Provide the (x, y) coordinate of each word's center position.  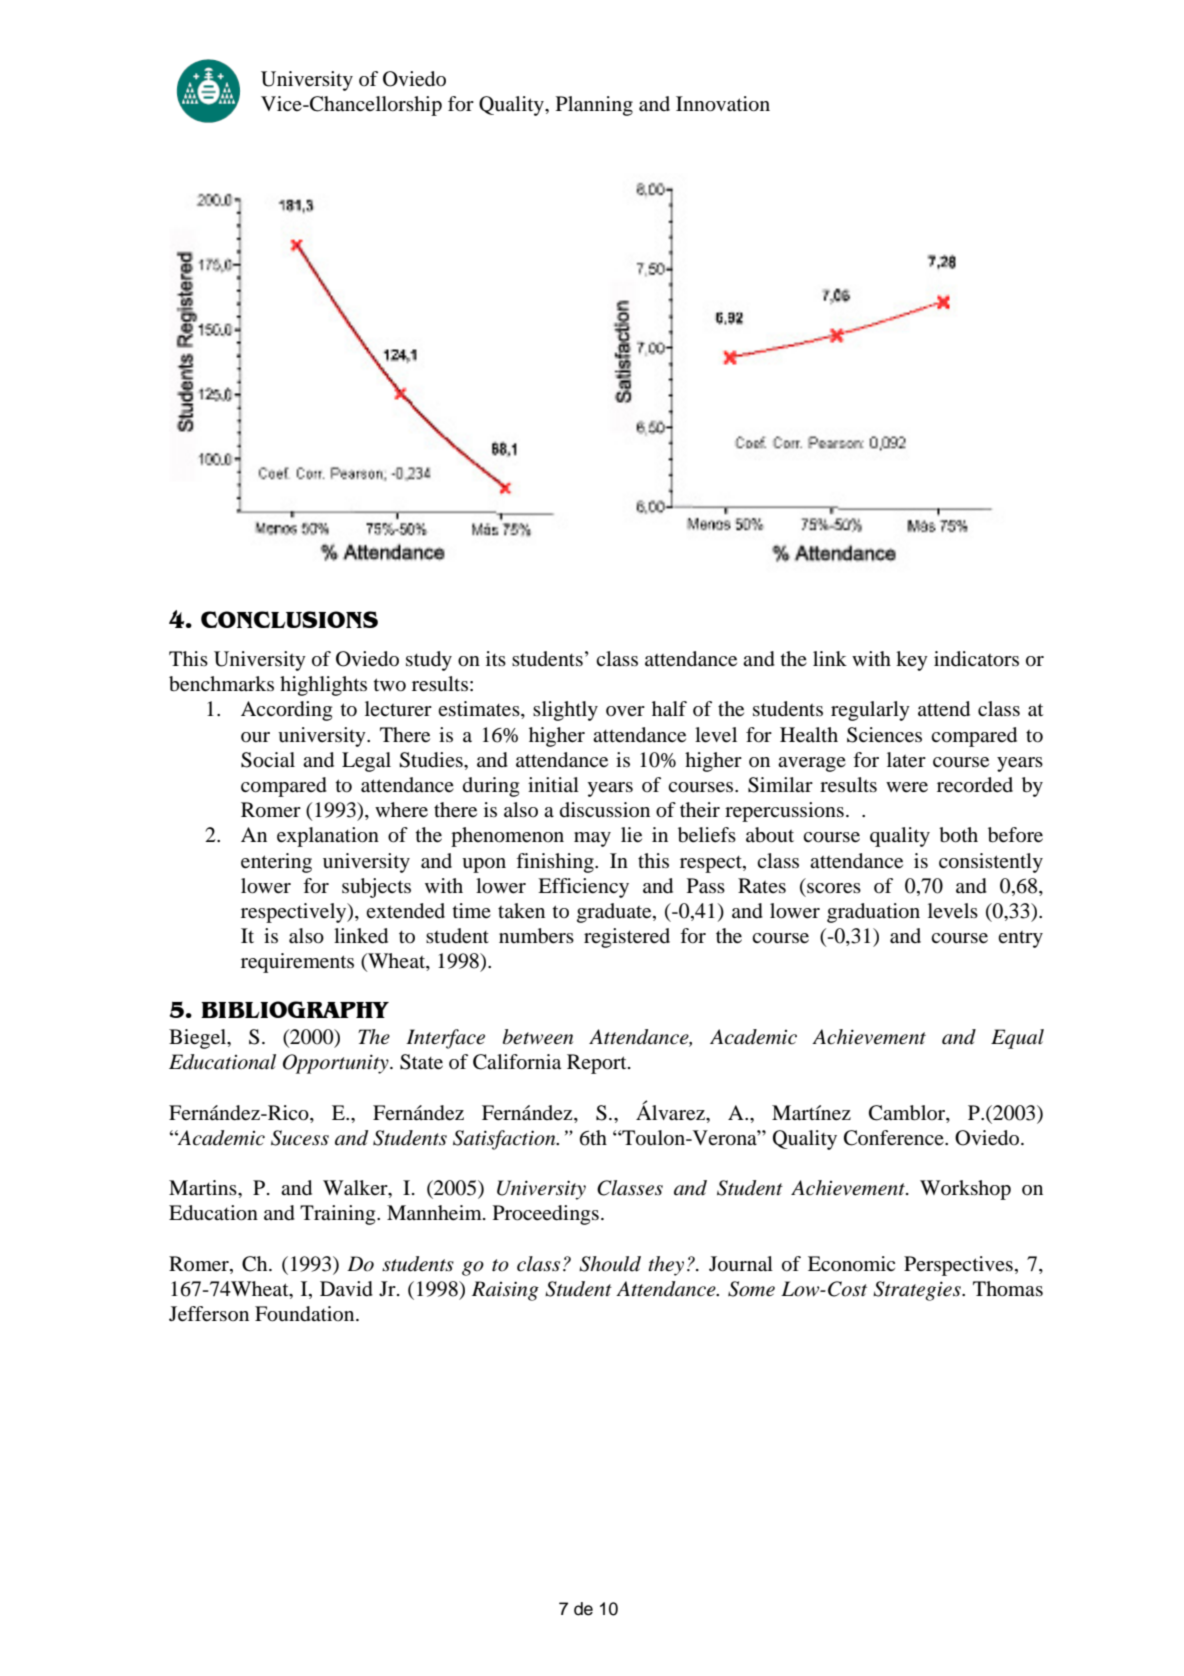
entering (276, 863)
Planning (594, 106)
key (912, 661)
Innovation (723, 104)
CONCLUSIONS (289, 619)
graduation (873, 913)
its (496, 658)
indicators (976, 659)
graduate (615, 913)
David (346, 1289)
